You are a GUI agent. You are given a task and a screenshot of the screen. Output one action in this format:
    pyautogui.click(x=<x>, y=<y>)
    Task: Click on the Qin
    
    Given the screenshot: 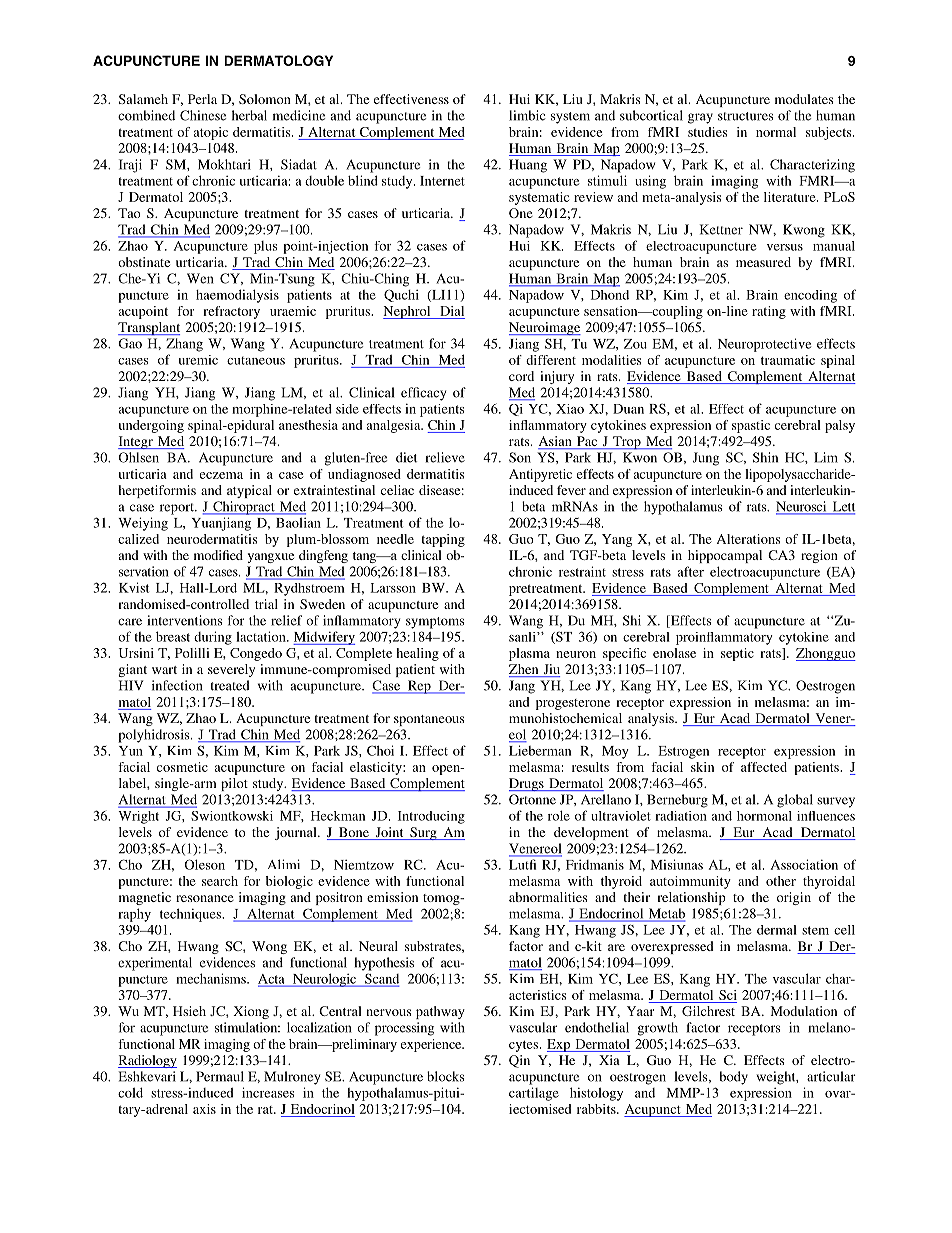 What is the action you would take?
    pyautogui.click(x=519, y=1061)
